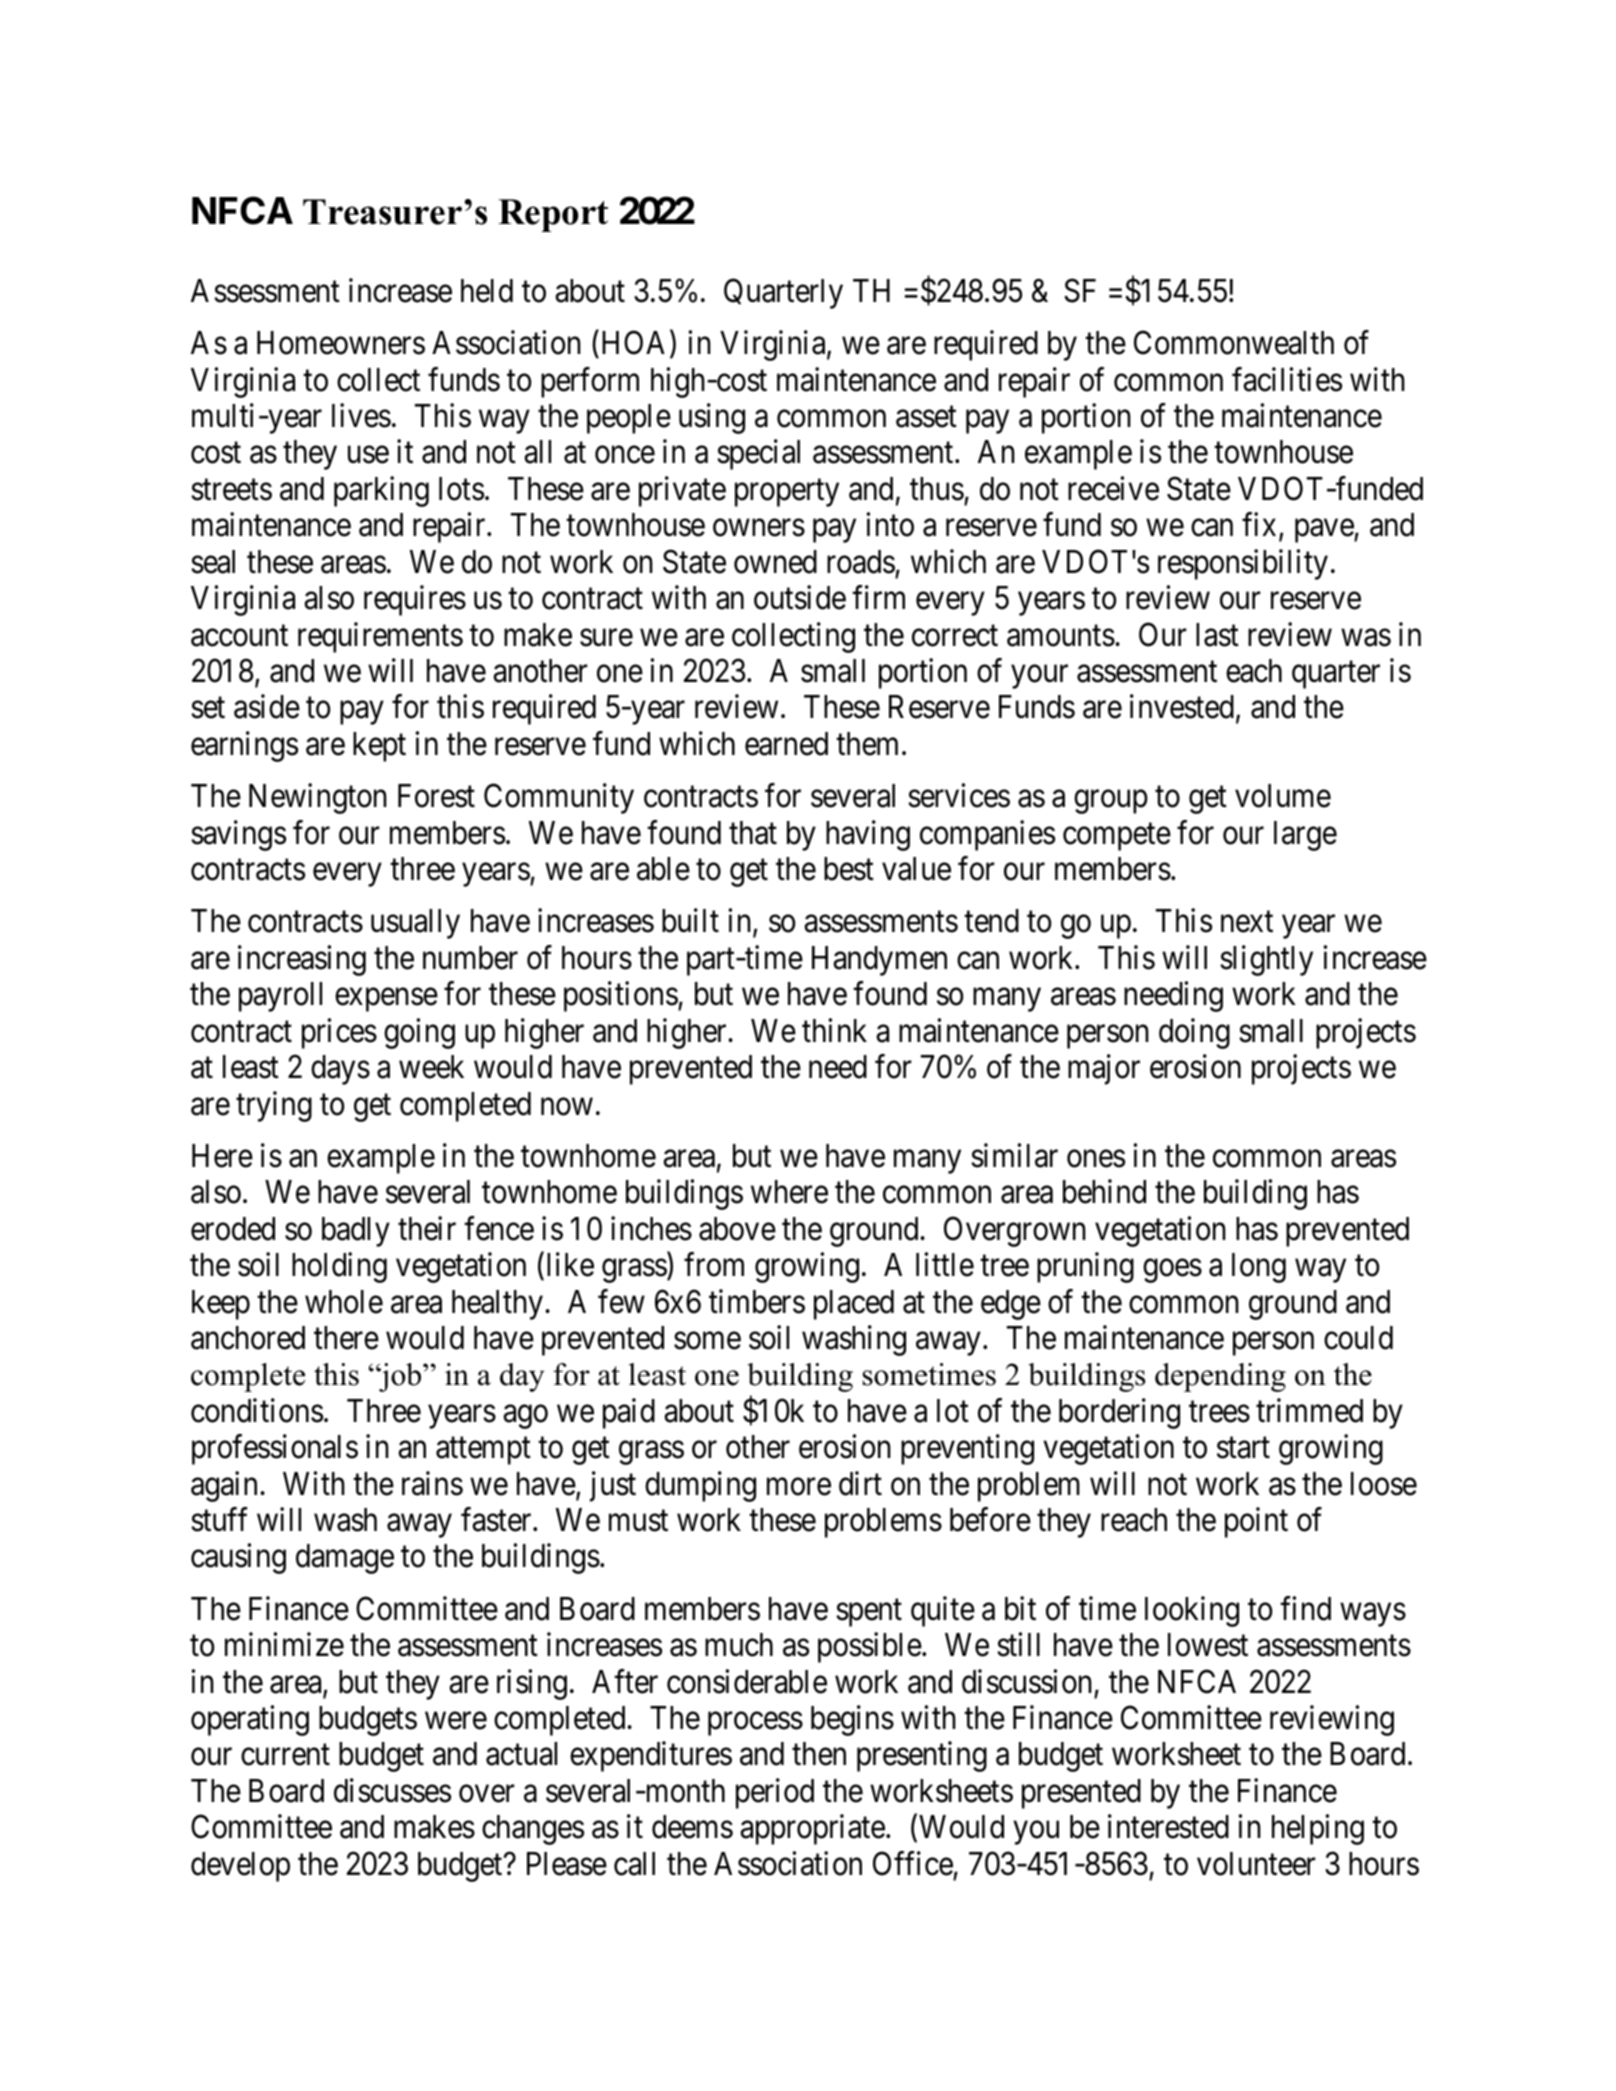  Describe the element at coordinates (1113, 488) in the image. I see `receive` at that location.
